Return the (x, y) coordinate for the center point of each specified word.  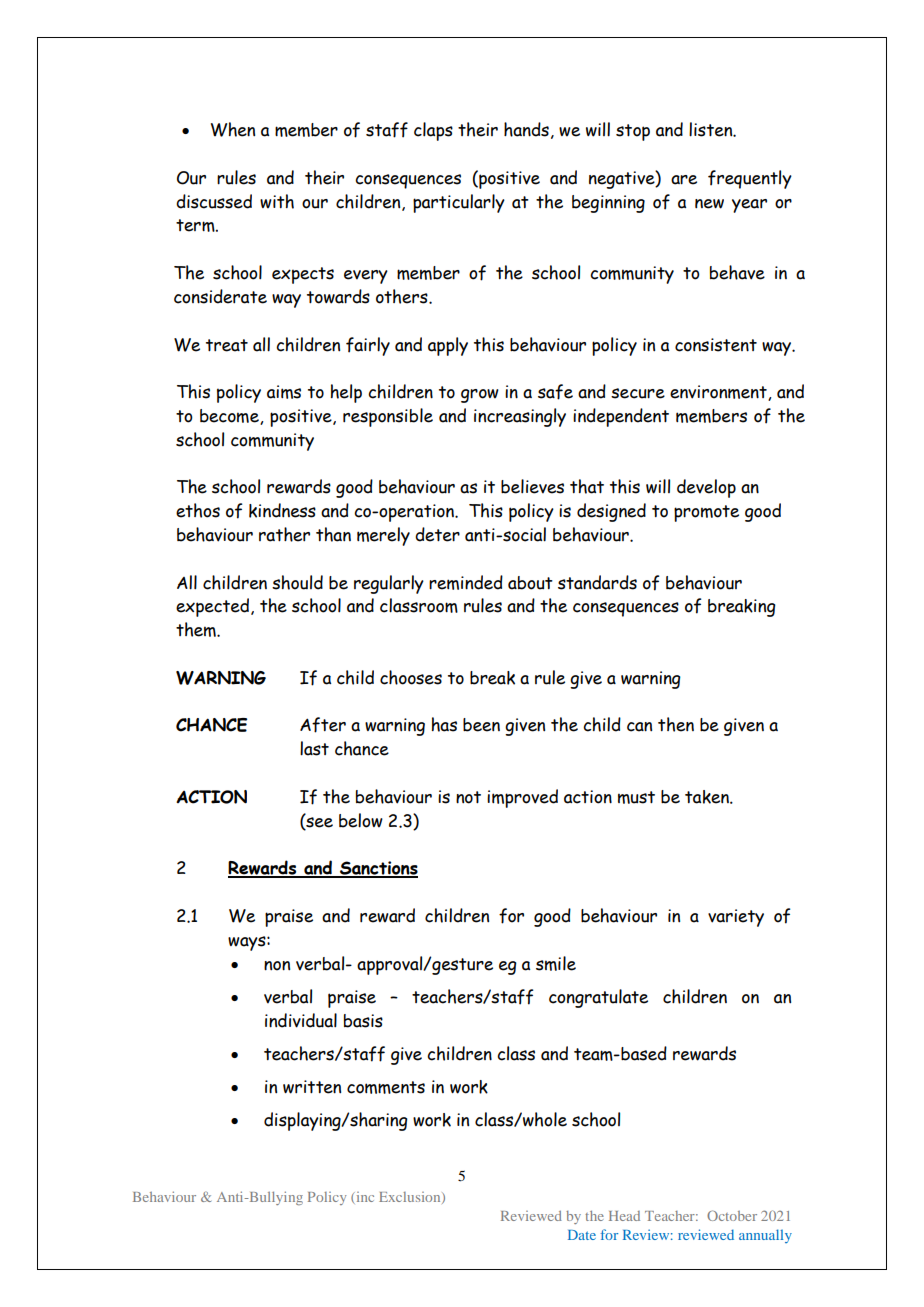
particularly (459, 203)
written (312, 1087)
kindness (282, 510)
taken (708, 797)
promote (706, 513)
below (361, 820)
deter (437, 534)
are (684, 180)
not (468, 797)
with (277, 201)
